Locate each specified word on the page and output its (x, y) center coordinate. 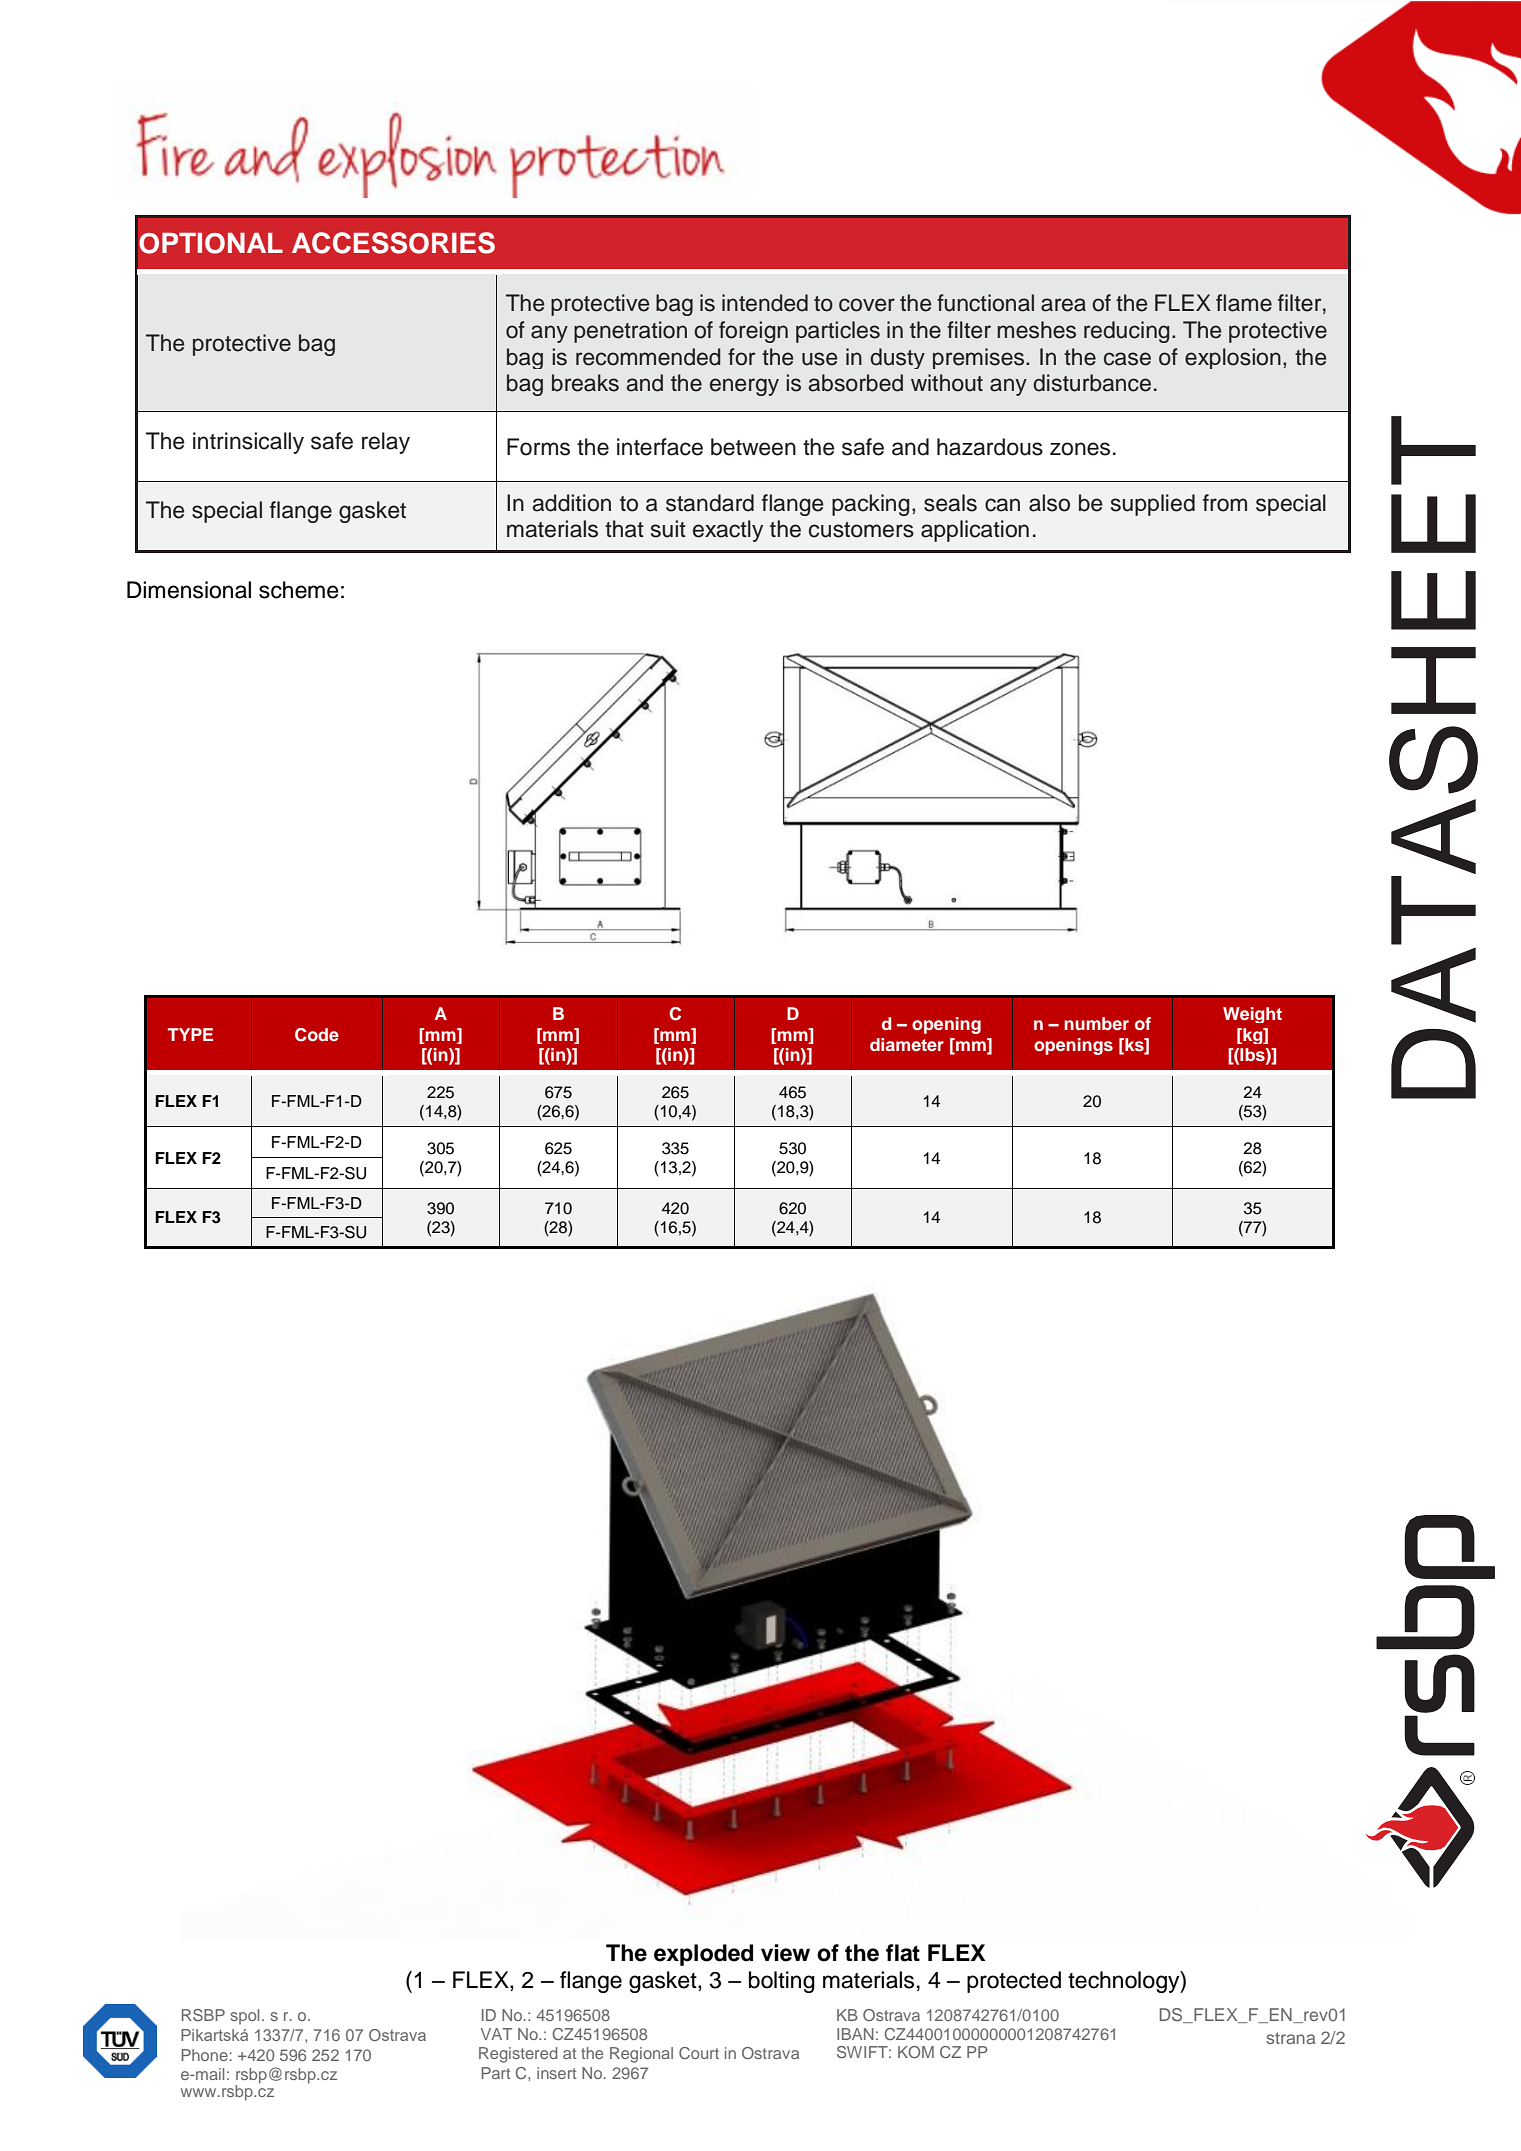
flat (903, 1953)
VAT (496, 2034)
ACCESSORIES (393, 243)
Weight (1252, 1015)
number (1096, 1023)
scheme (299, 590)
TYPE (190, 1034)
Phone (205, 2055)
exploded (703, 1955)
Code (317, 1035)
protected (1014, 1982)
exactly (728, 531)
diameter (907, 1044)
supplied (1153, 505)
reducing (1126, 332)
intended (765, 303)
